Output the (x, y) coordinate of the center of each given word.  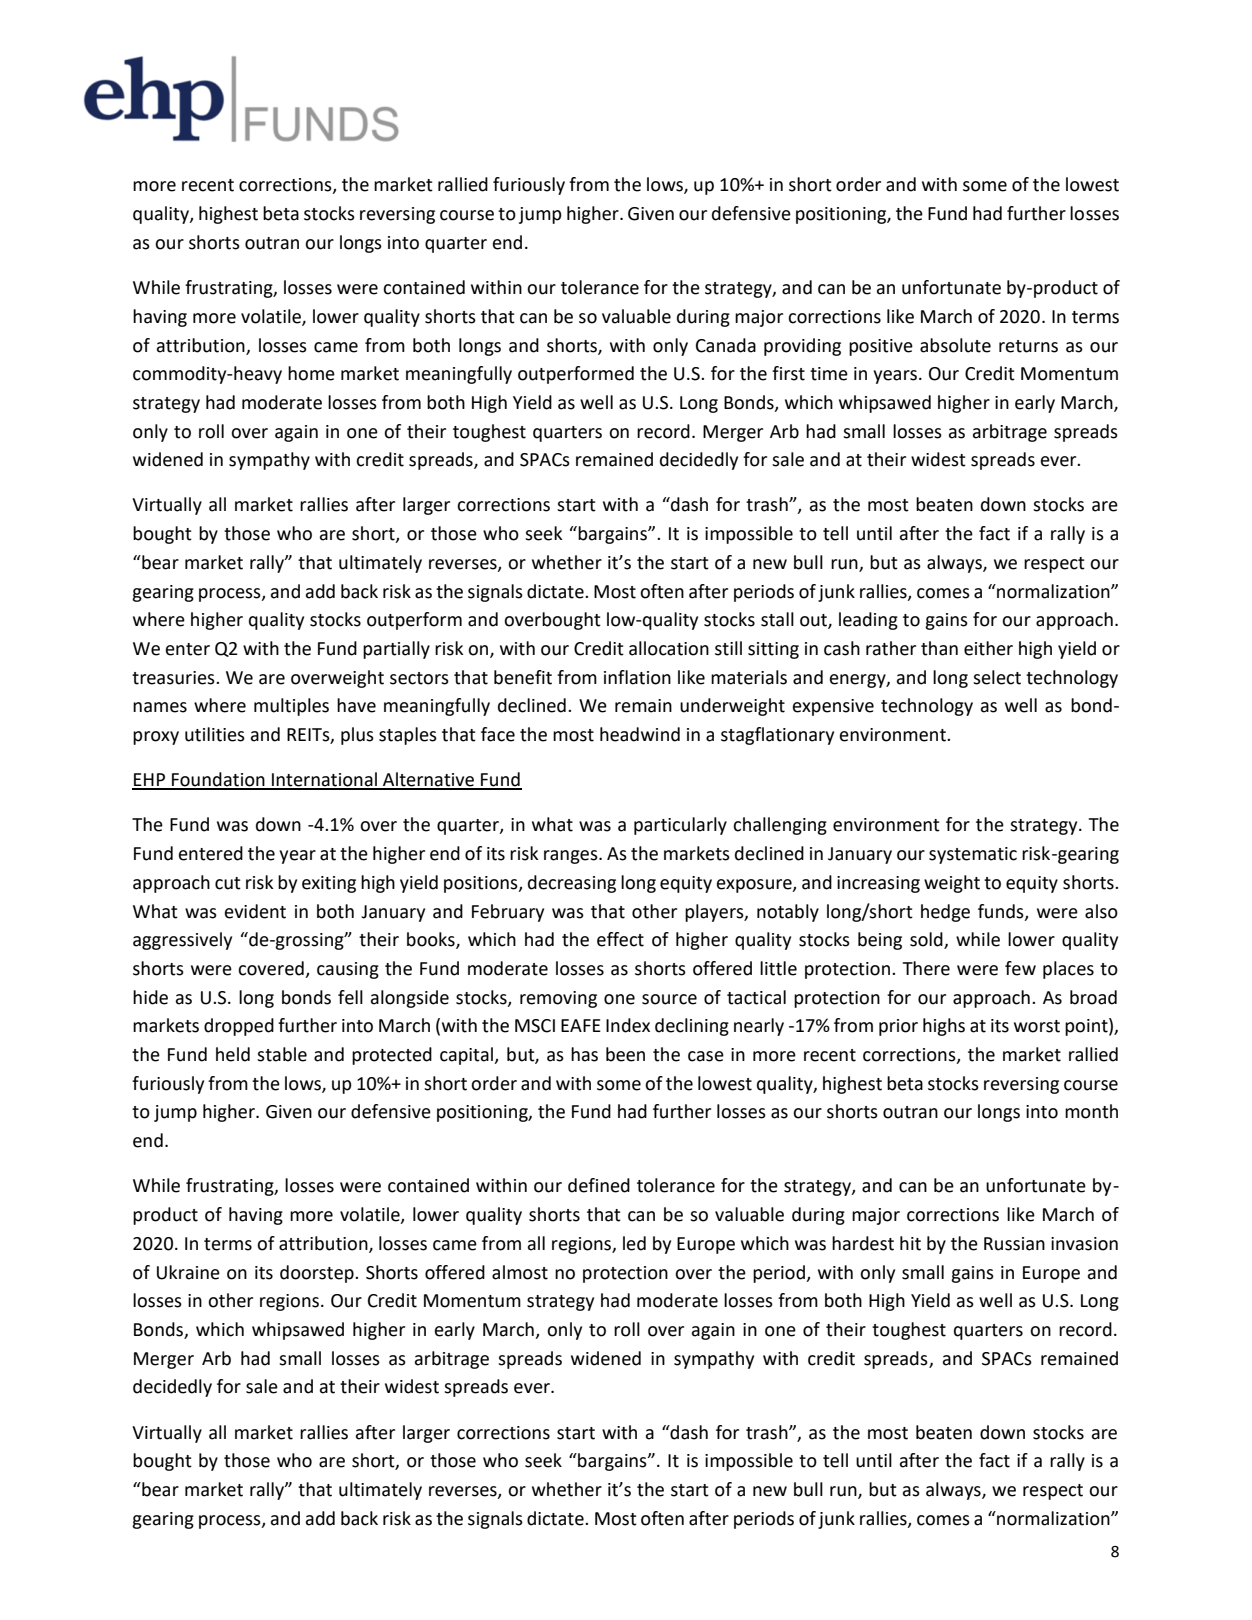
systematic (973, 855)
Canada (726, 345)
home (311, 373)
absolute (955, 345)
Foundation (218, 780)
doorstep (318, 1274)
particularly (680, 826)
